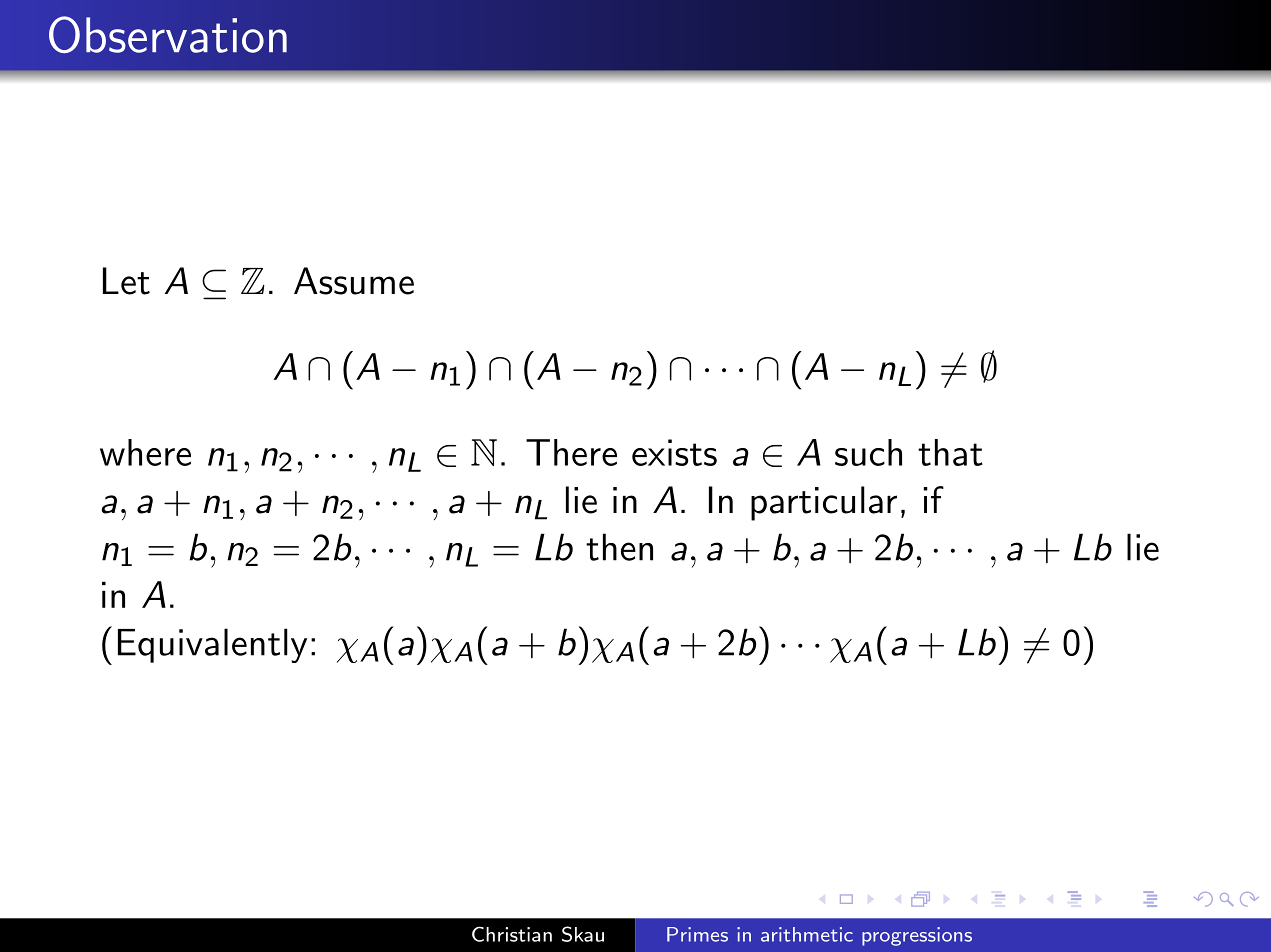 This screenshot has height=952, width=1271. What do you see at coordinates (354, 281) in the screenshot?
I see `Assume` at bounding box center [354, 281].
